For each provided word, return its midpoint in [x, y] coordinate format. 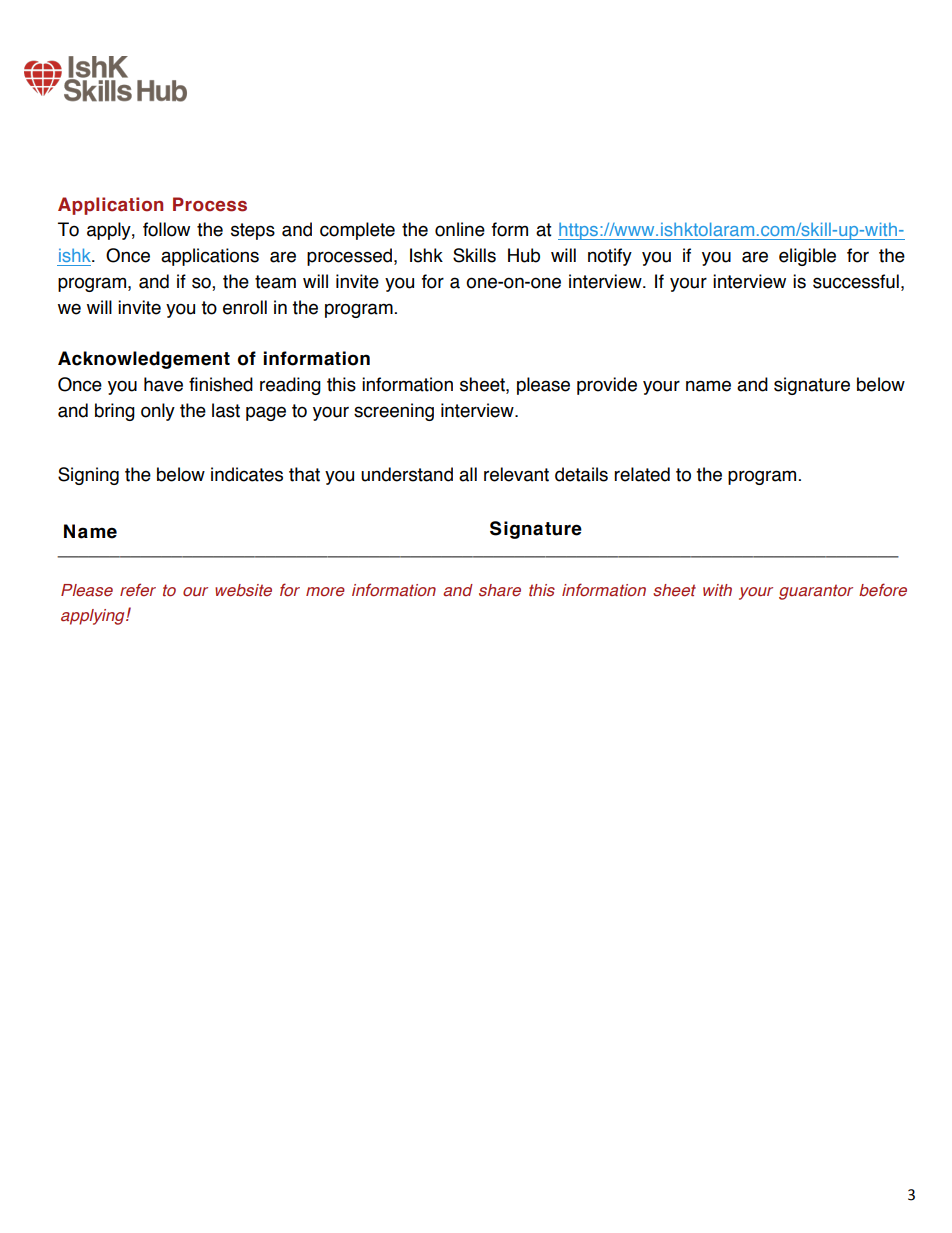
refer [138, 590]
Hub [524, 255]
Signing [88, 476]
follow [166, 229]
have [163, 384]
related [642, 474]
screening [394, 412]
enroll [245, 307]
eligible [807, 257]
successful [856, 281]
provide [607, 386]
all [468, 474]
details [581, 474]
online [460, 229]
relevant [516, 474]
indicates [247, 474]
